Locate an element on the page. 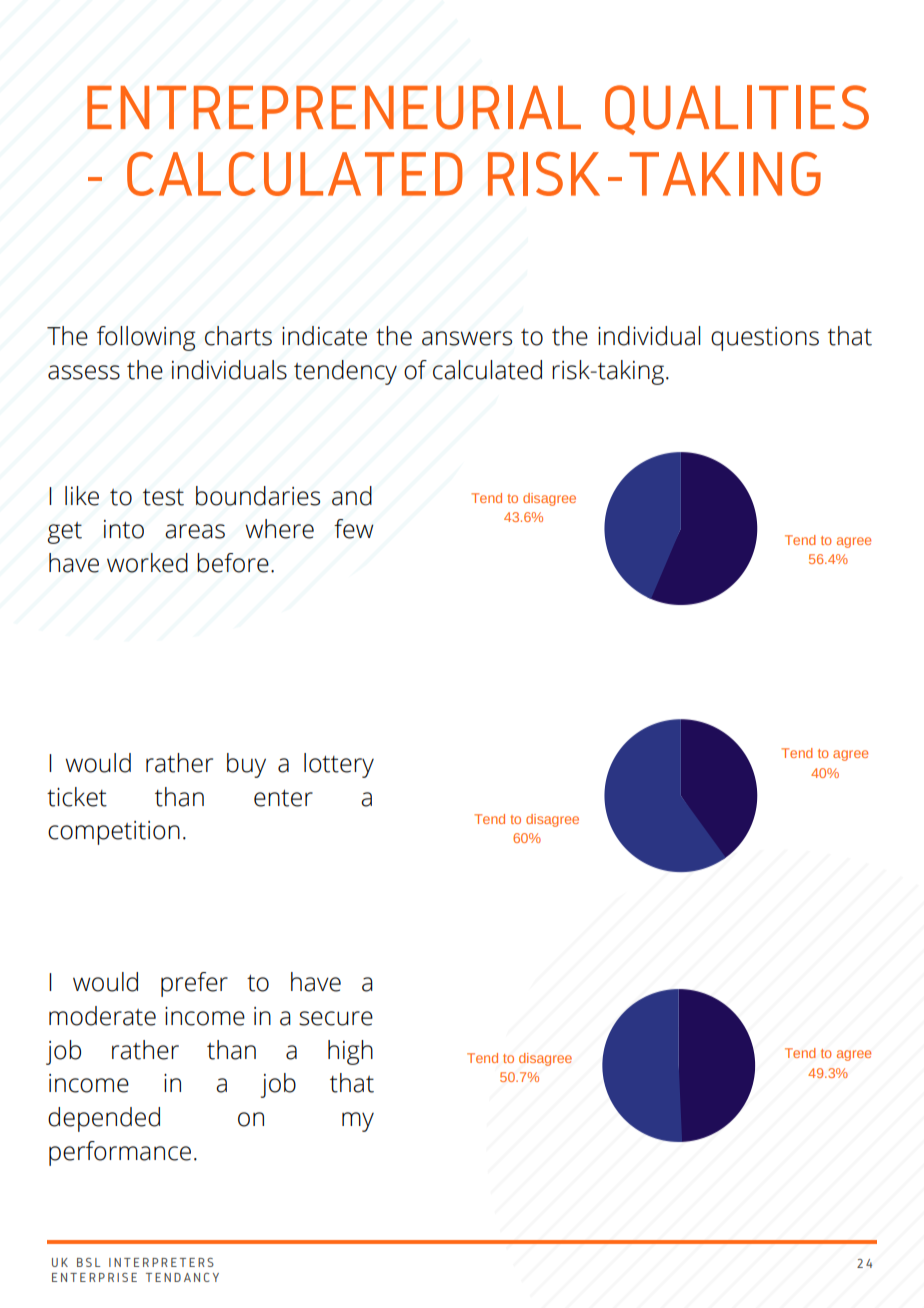 The image size is (924, 1308). worked is located at coordinates (147, 563).
